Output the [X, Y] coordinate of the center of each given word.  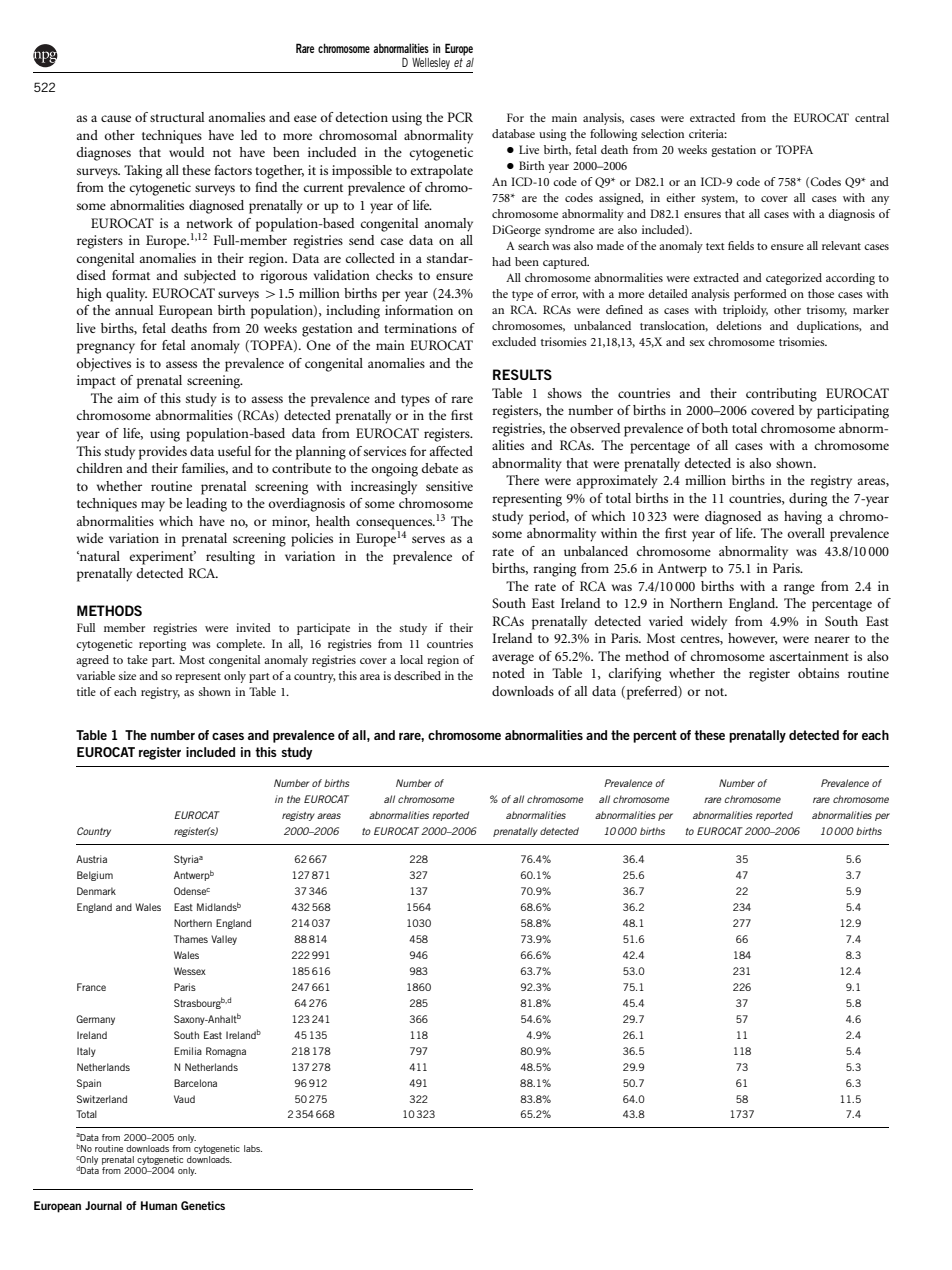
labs [253, 1148]
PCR [460, 117]
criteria [708, 133]
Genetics [203, 1205]
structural [177, 117]
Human [159, 1205]
